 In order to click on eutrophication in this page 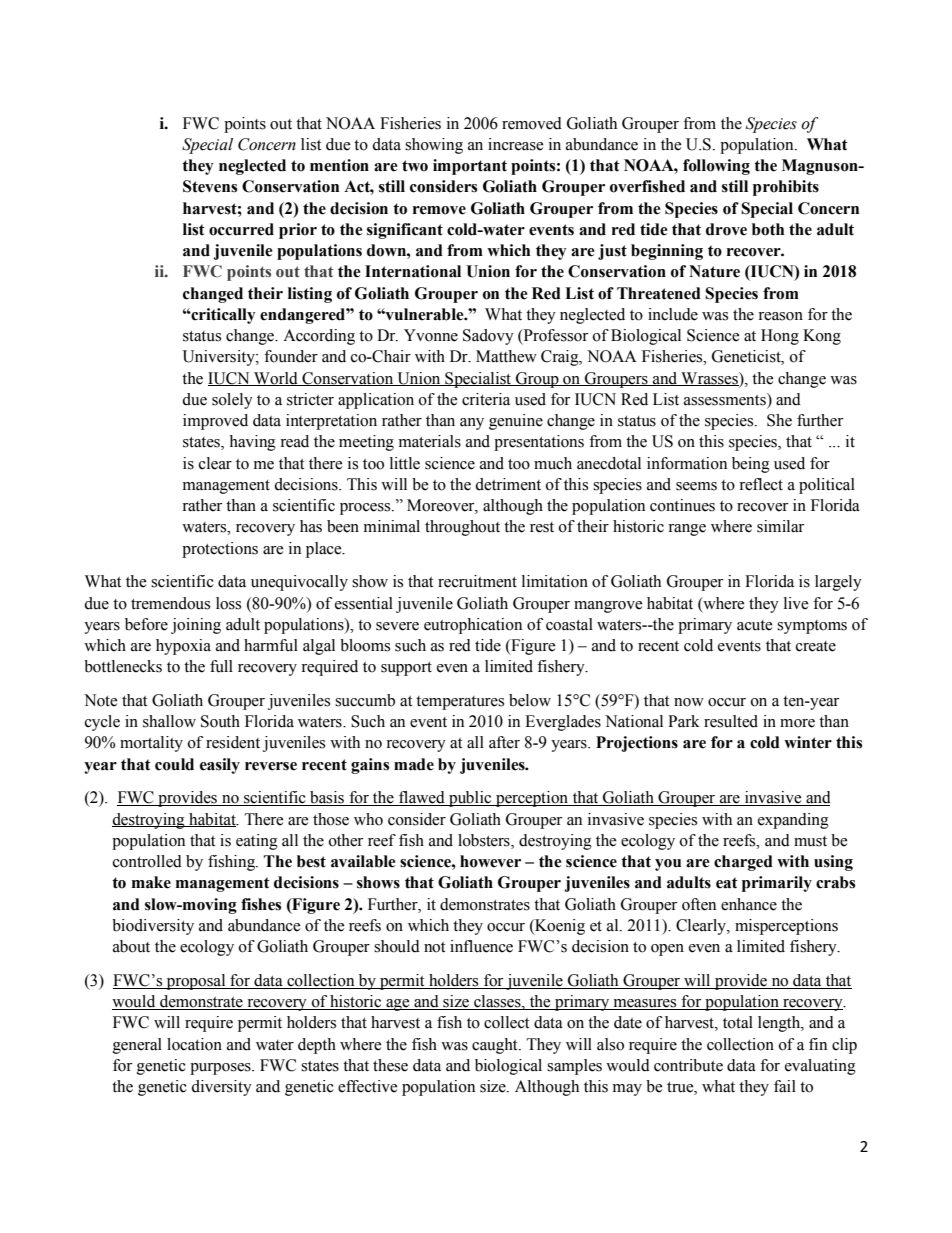, I will do `click(473, 626)`.
